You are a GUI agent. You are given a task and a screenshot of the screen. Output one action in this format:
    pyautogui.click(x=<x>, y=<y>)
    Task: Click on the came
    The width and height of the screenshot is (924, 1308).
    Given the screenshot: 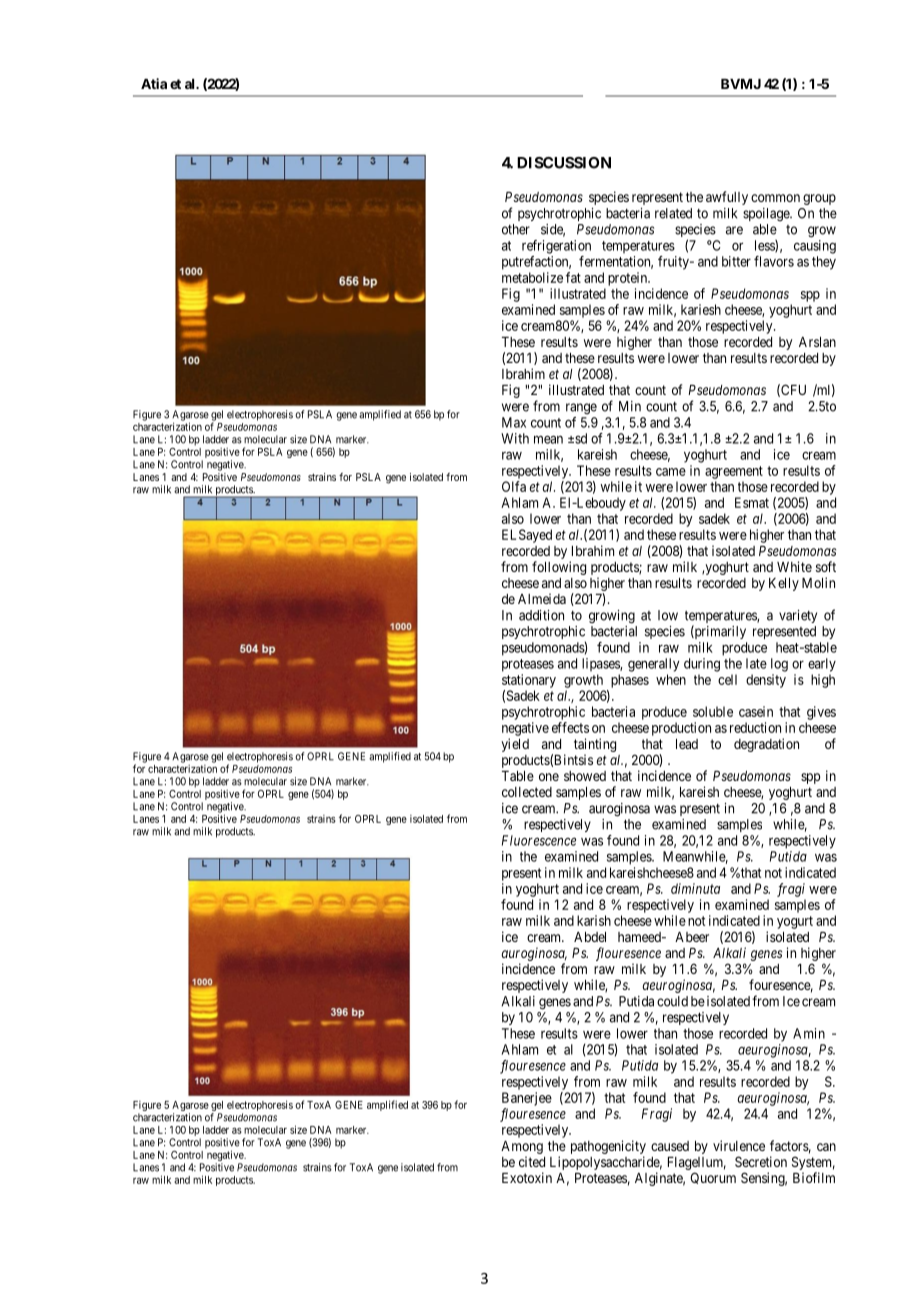 What is the action you would take?
    pyautogui.click(x=671, y=472)
